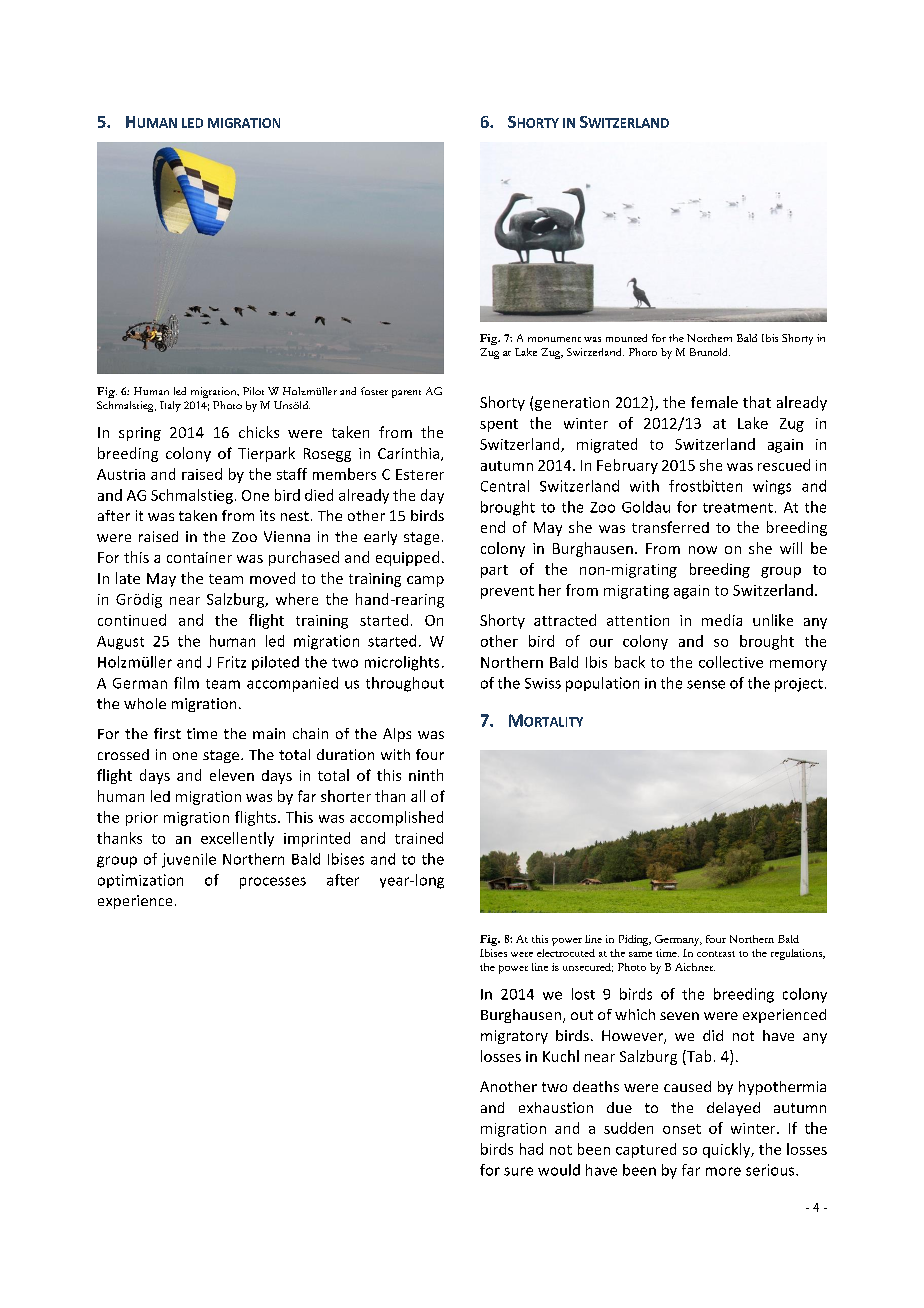 The image size is (924, 1308). Describe the element at coordinates (722, 620) in the image. I see `media` at that location.
